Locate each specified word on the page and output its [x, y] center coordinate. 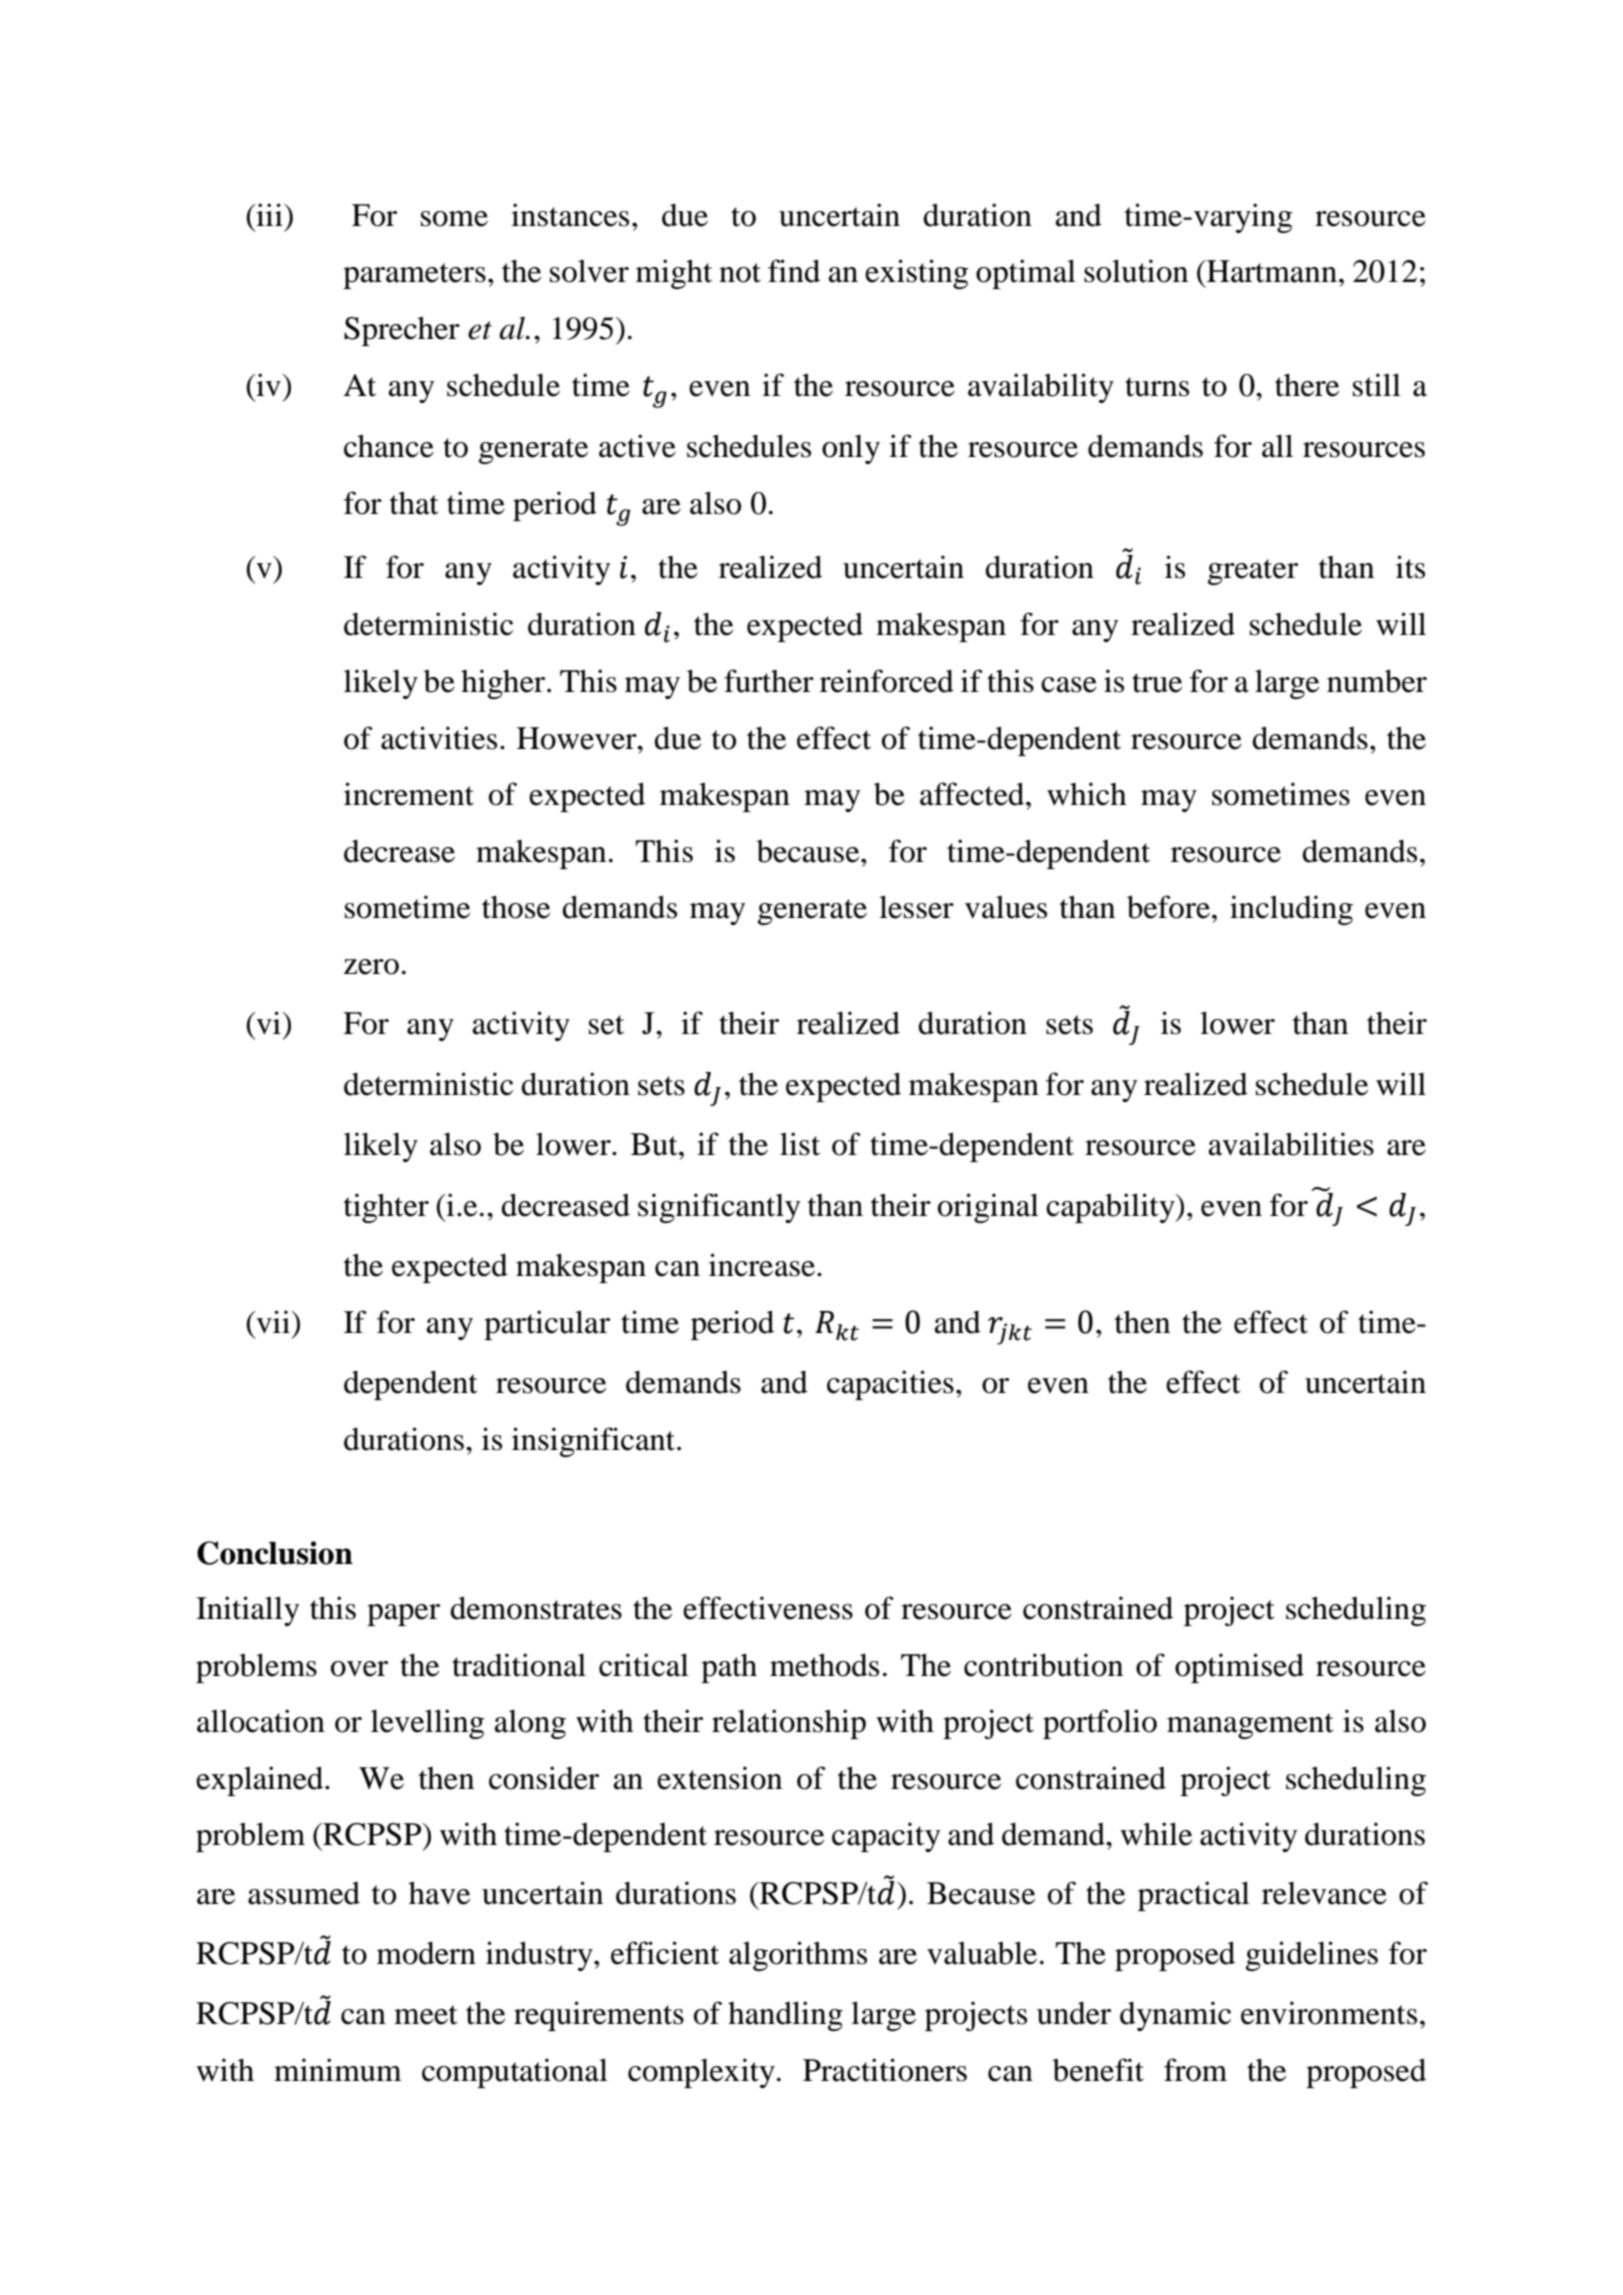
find [794, 271]
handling [785, 2016]
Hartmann [1271, 271]
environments [1329, 2013]
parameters [414, 276]
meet [425, 2015]
